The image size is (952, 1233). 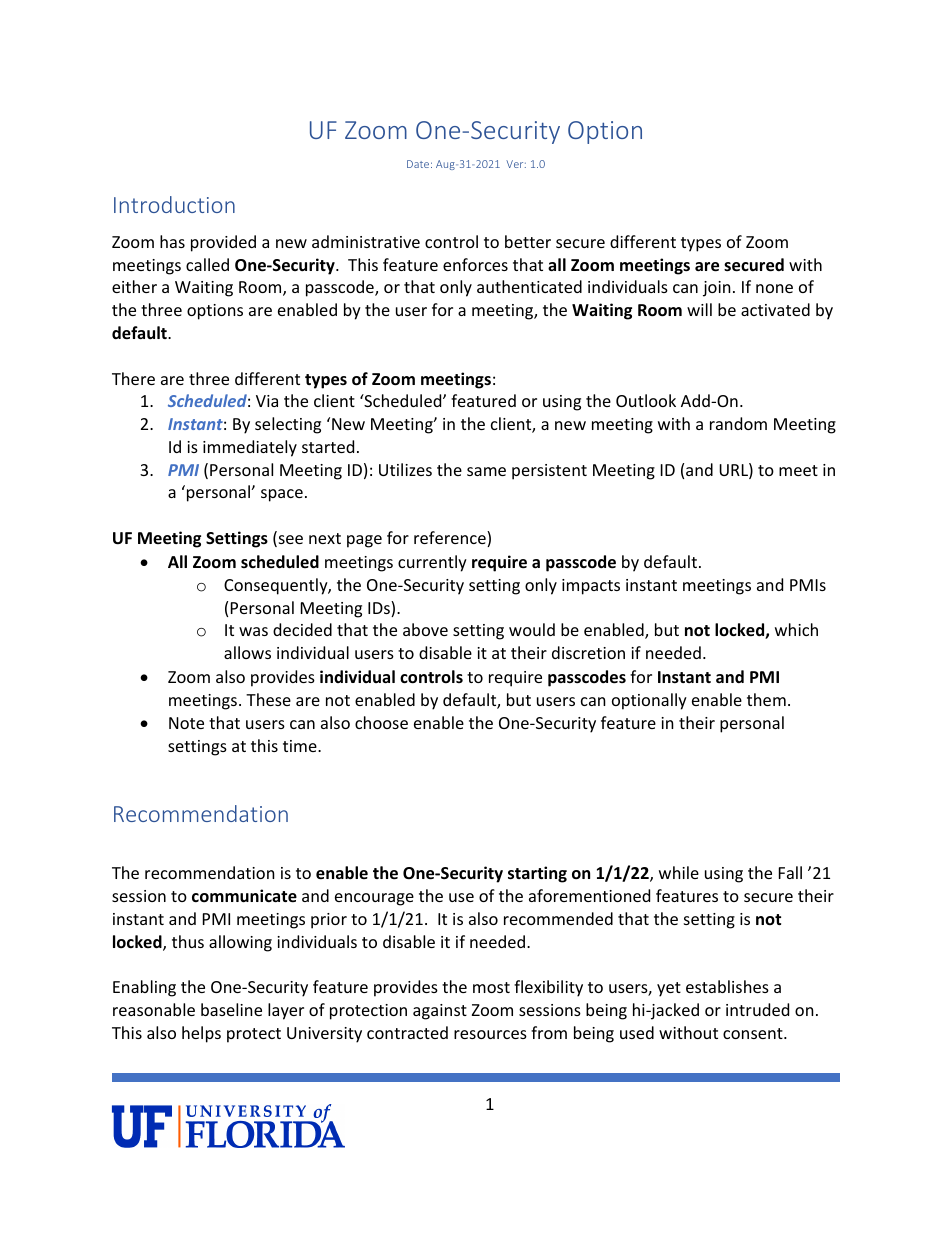 I want to click on choose, so click(x=381, y=722).
